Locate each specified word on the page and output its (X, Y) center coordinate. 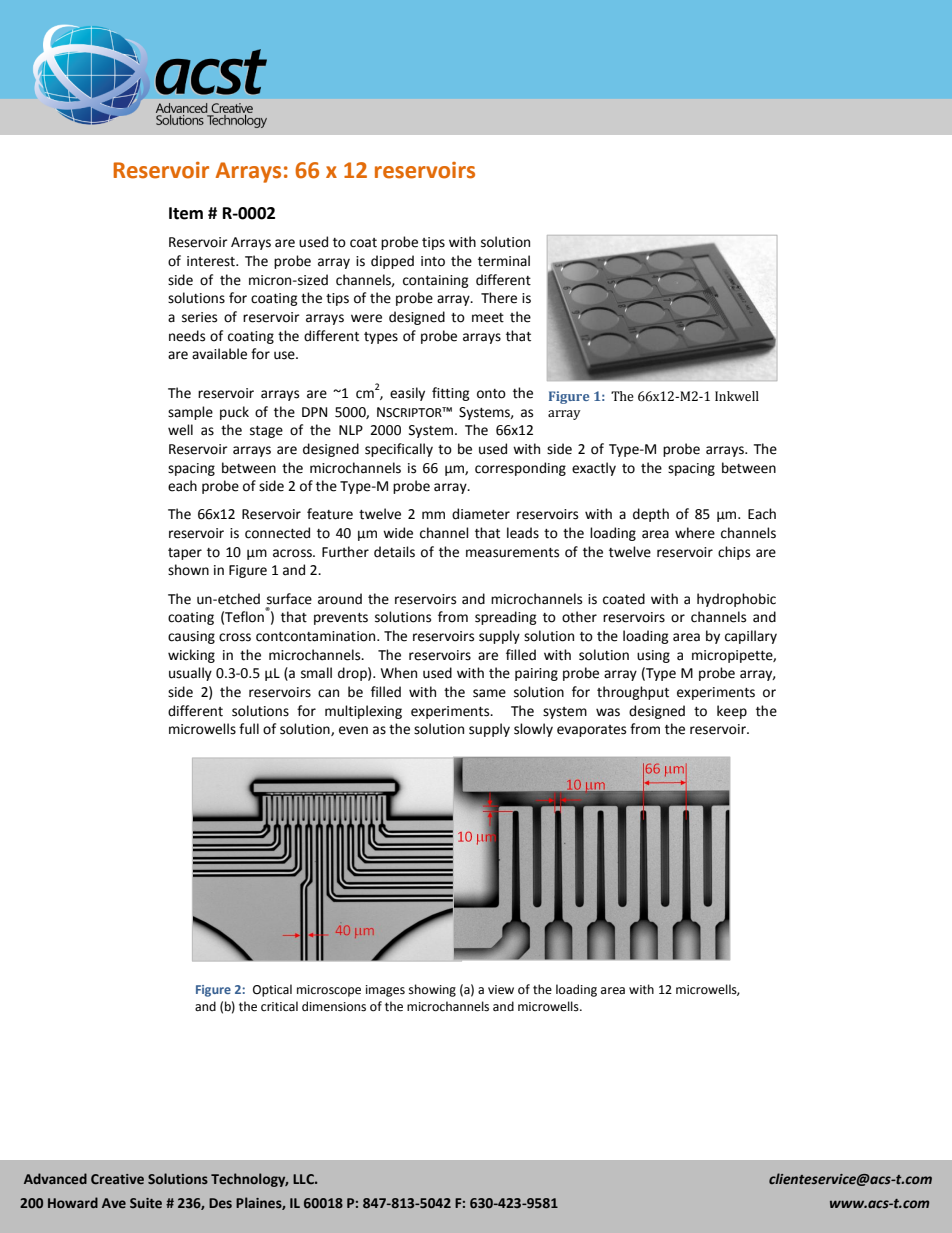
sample (190, 413)
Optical (272, 990)
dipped (392, 262)
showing (432, 990)
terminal (504, 261)
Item (186, 213)
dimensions (334, 1006)
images (385, 991)
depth (651, 515)
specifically (399, 450)
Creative (117, 1179)
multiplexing (363, 712)
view (501, 990)
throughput (633, 693)
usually (190, 674)
